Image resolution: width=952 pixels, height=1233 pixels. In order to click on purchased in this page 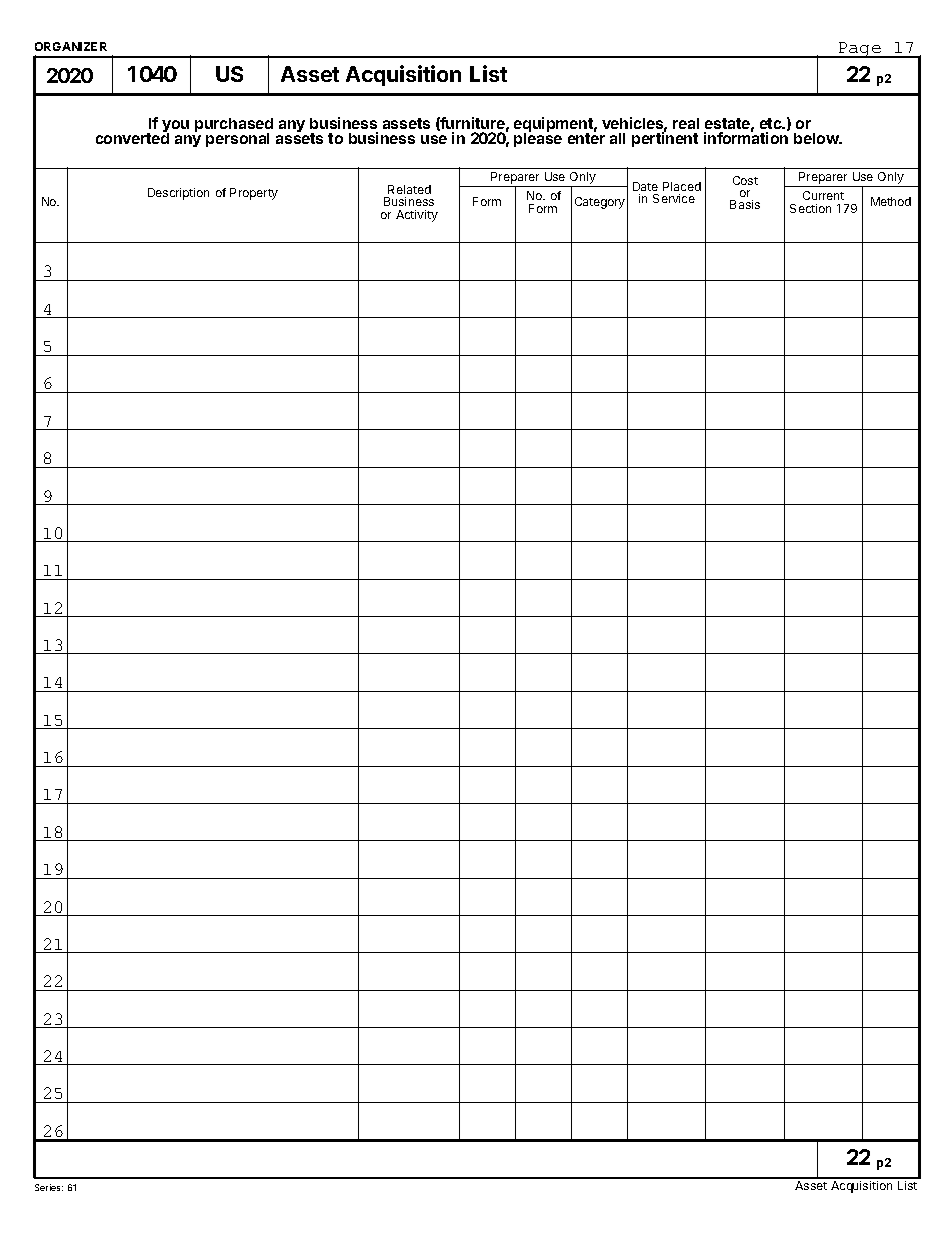, I will do `click(234, 126)`.
